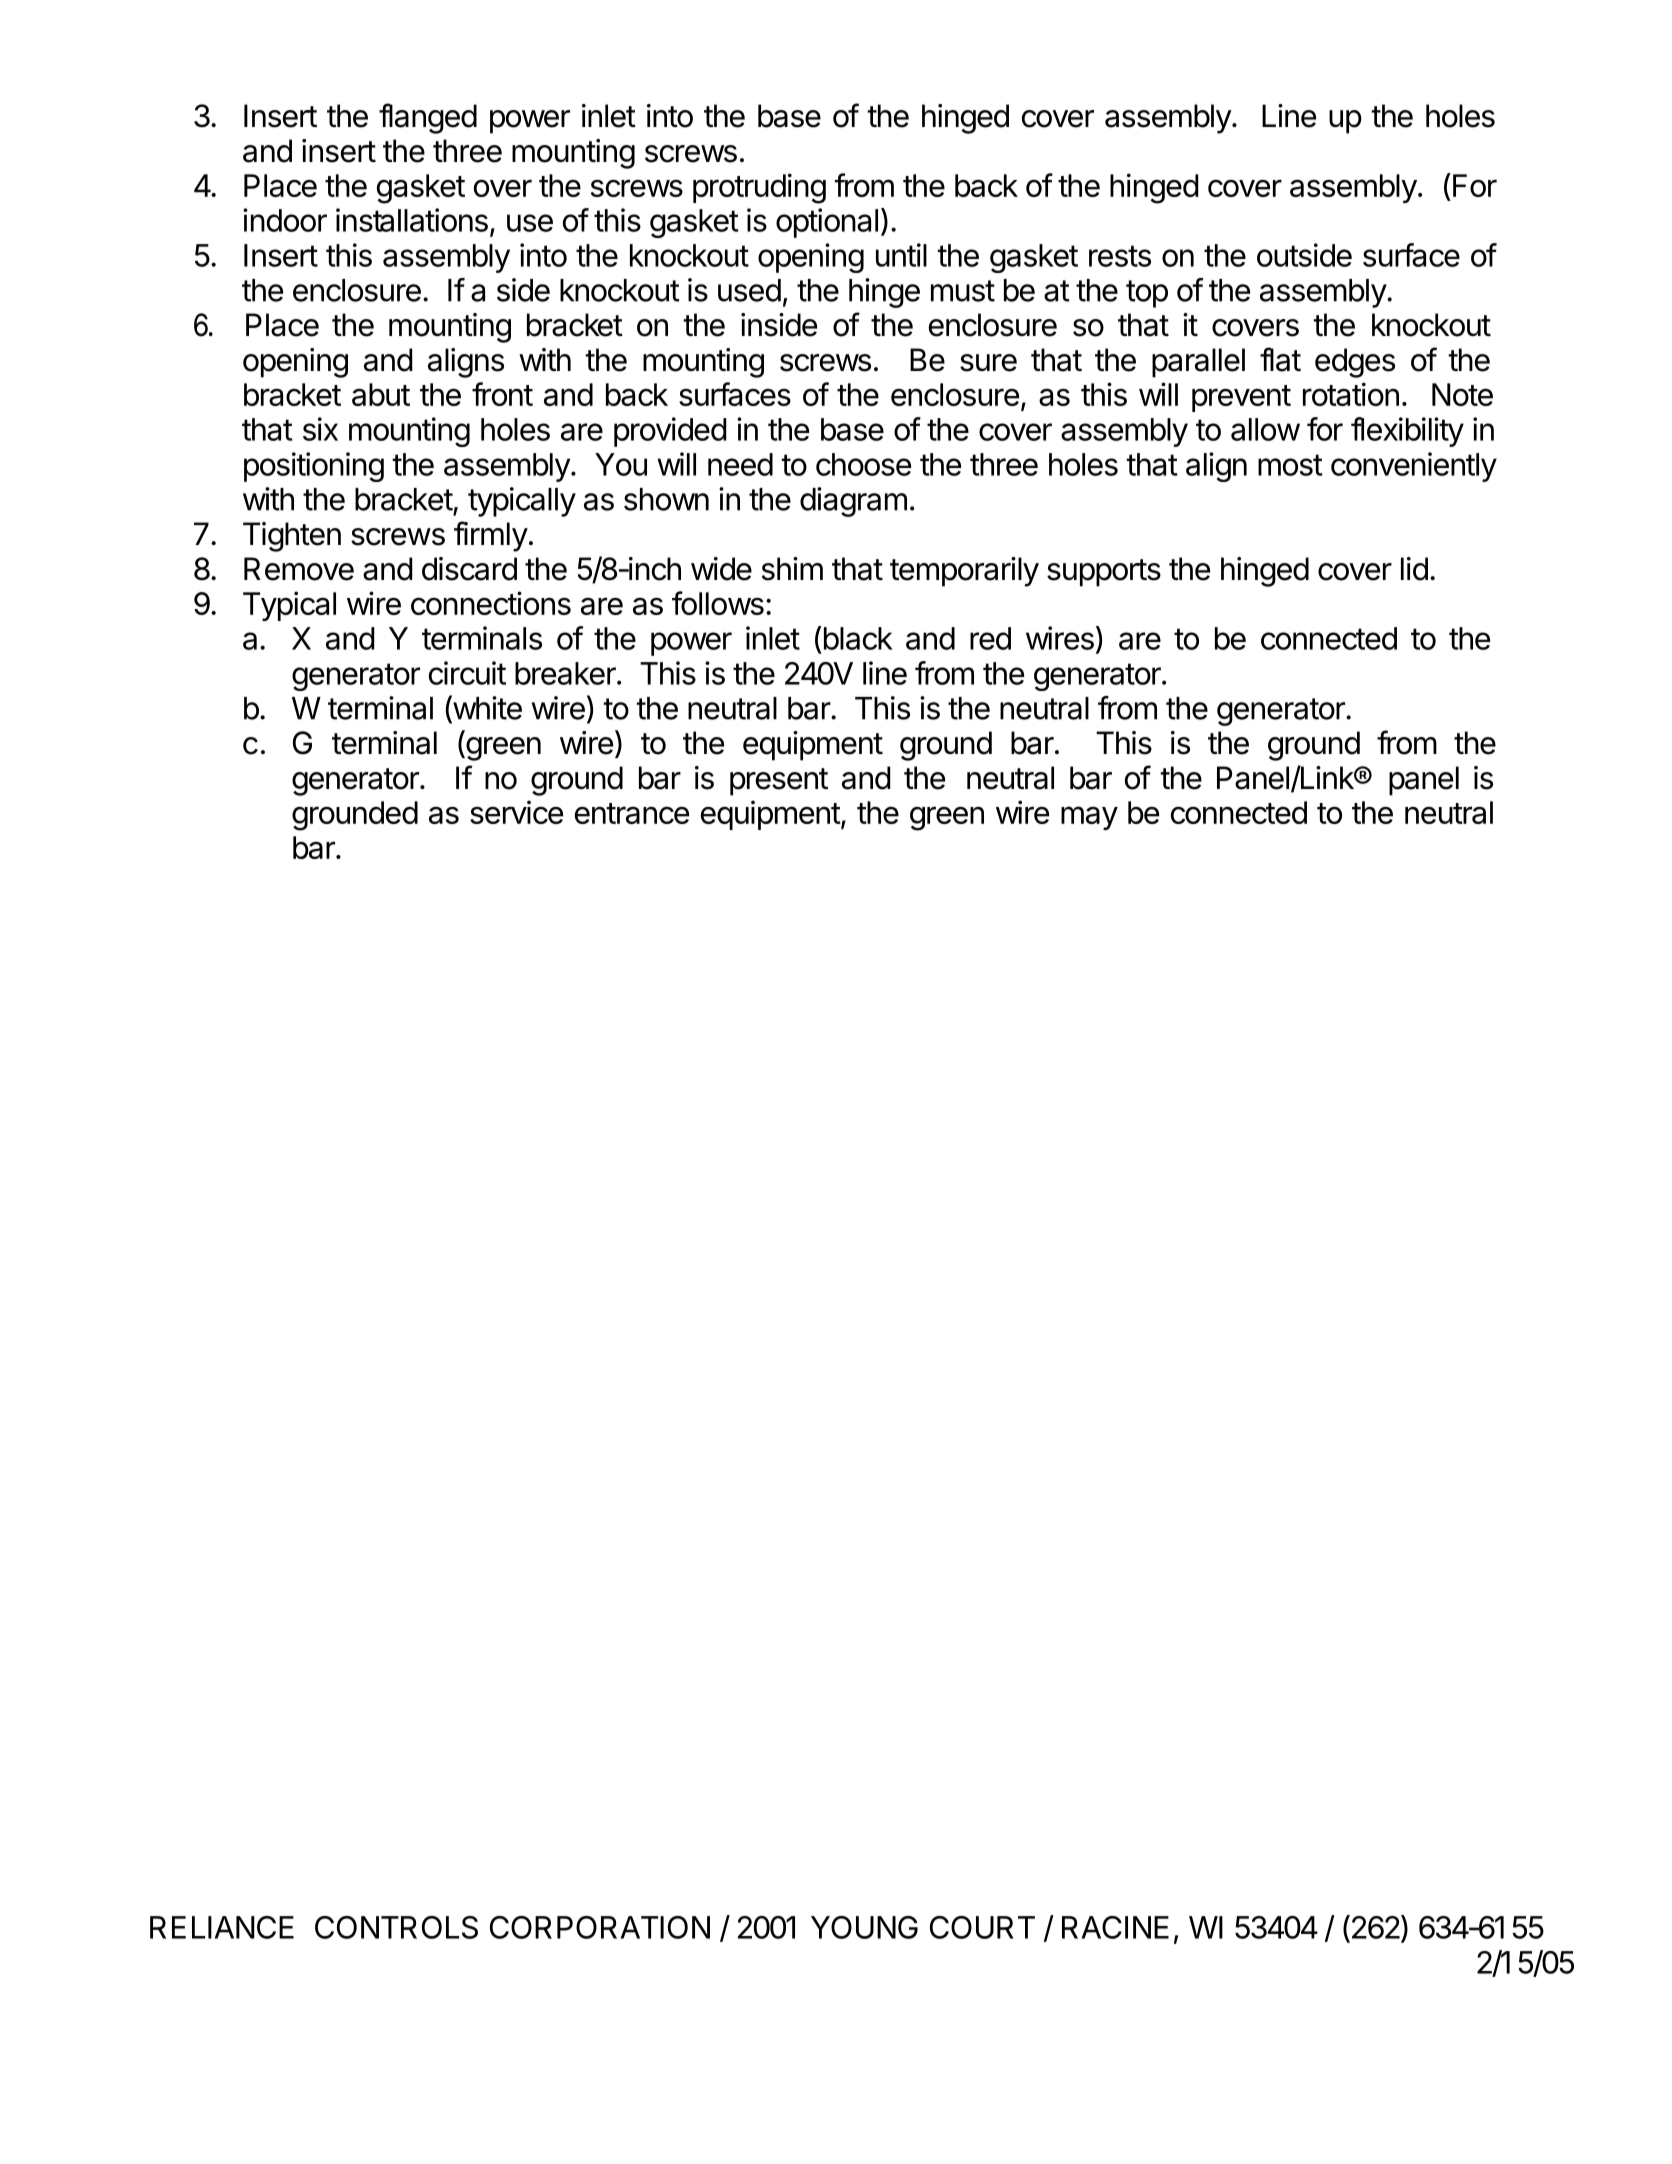 The image size is (1672, 2164). What do you see at coordinates (827, 223) in the document?
I see `optional` at bounding box center [827, 223].
